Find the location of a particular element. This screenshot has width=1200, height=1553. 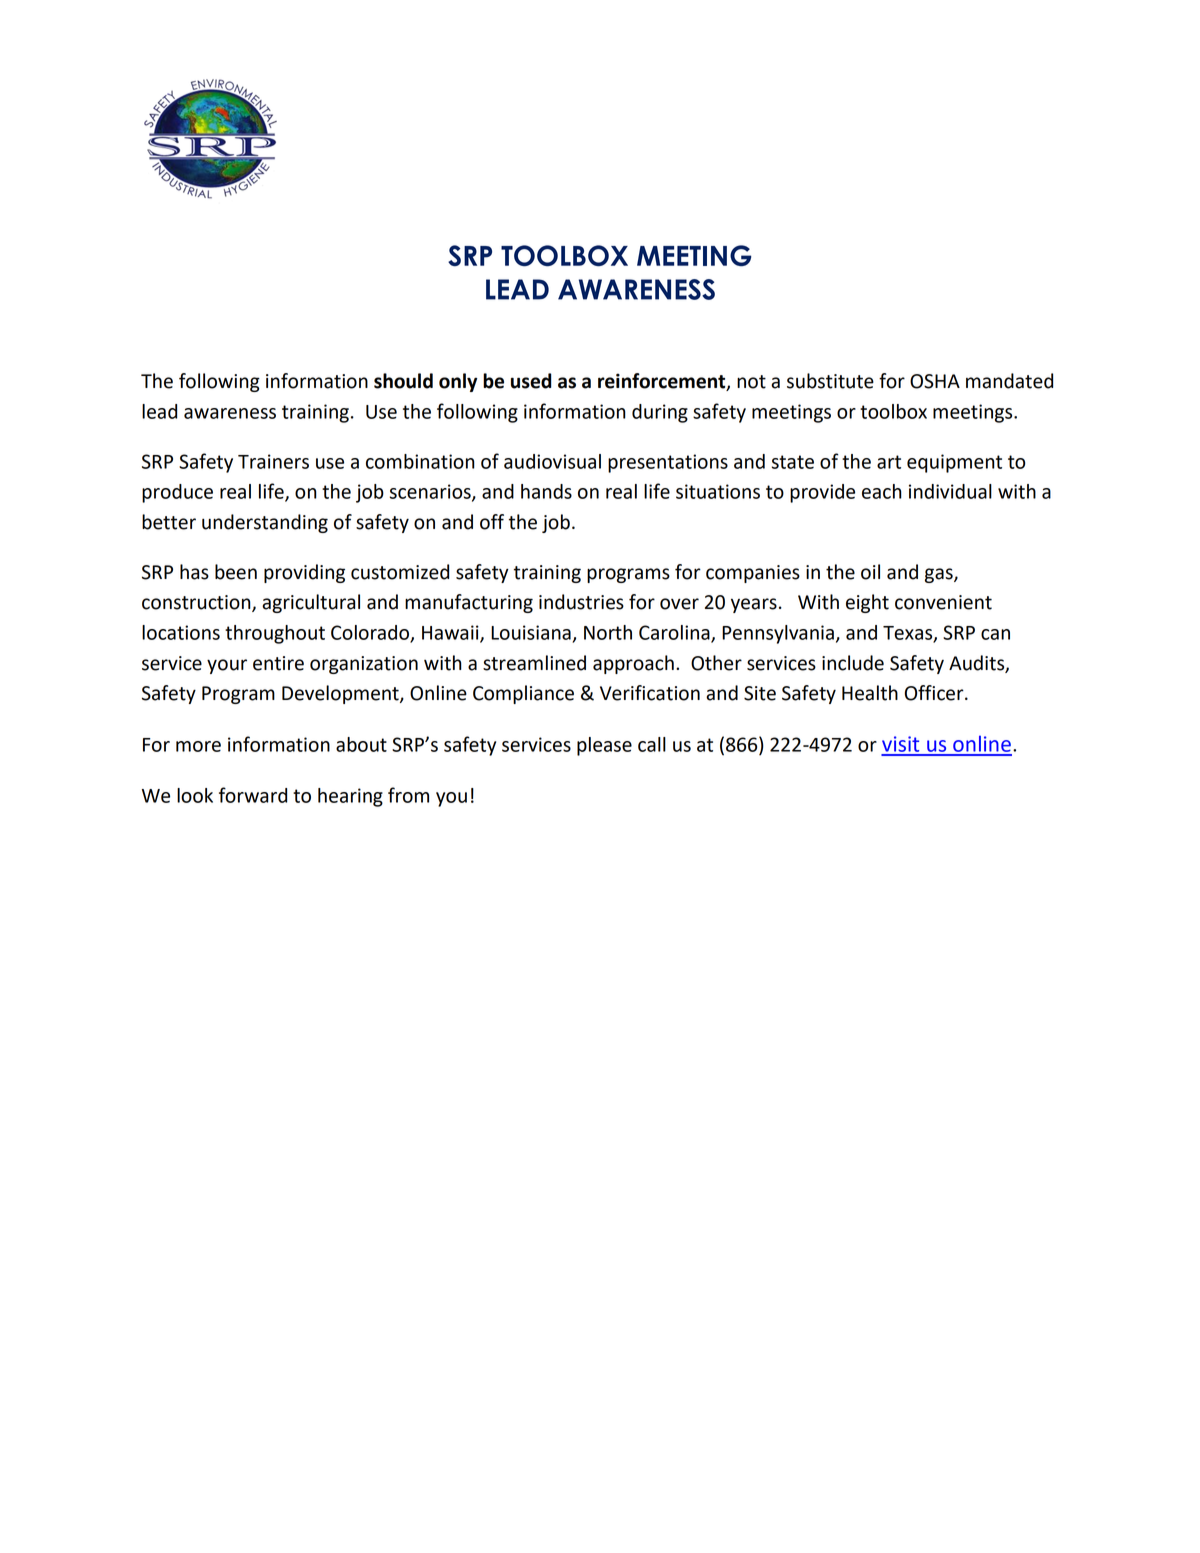

been is located at coordinates (236, 572).
